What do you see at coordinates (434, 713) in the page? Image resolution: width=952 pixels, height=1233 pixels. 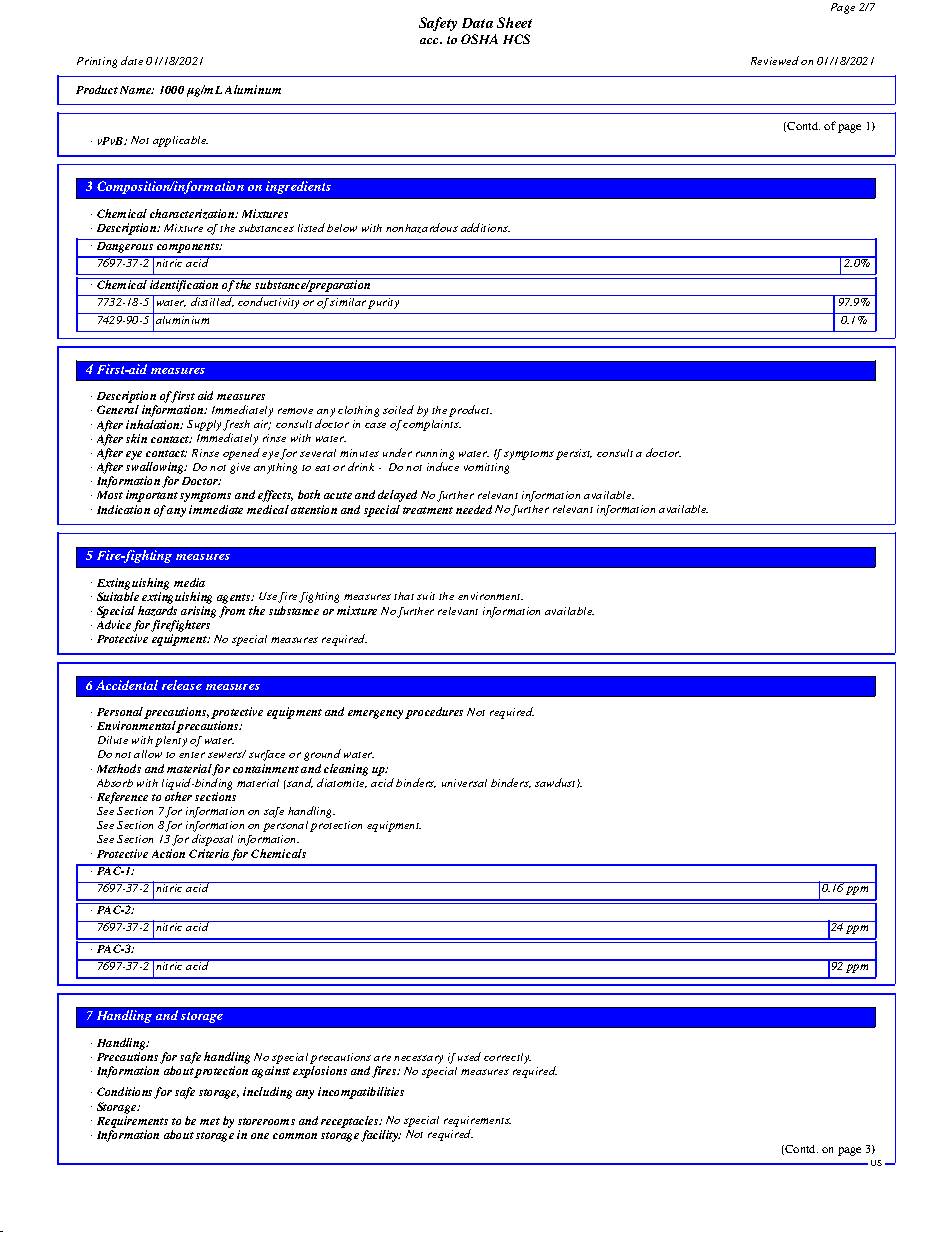 I see `procedures` at bounding box center [434, 713].
